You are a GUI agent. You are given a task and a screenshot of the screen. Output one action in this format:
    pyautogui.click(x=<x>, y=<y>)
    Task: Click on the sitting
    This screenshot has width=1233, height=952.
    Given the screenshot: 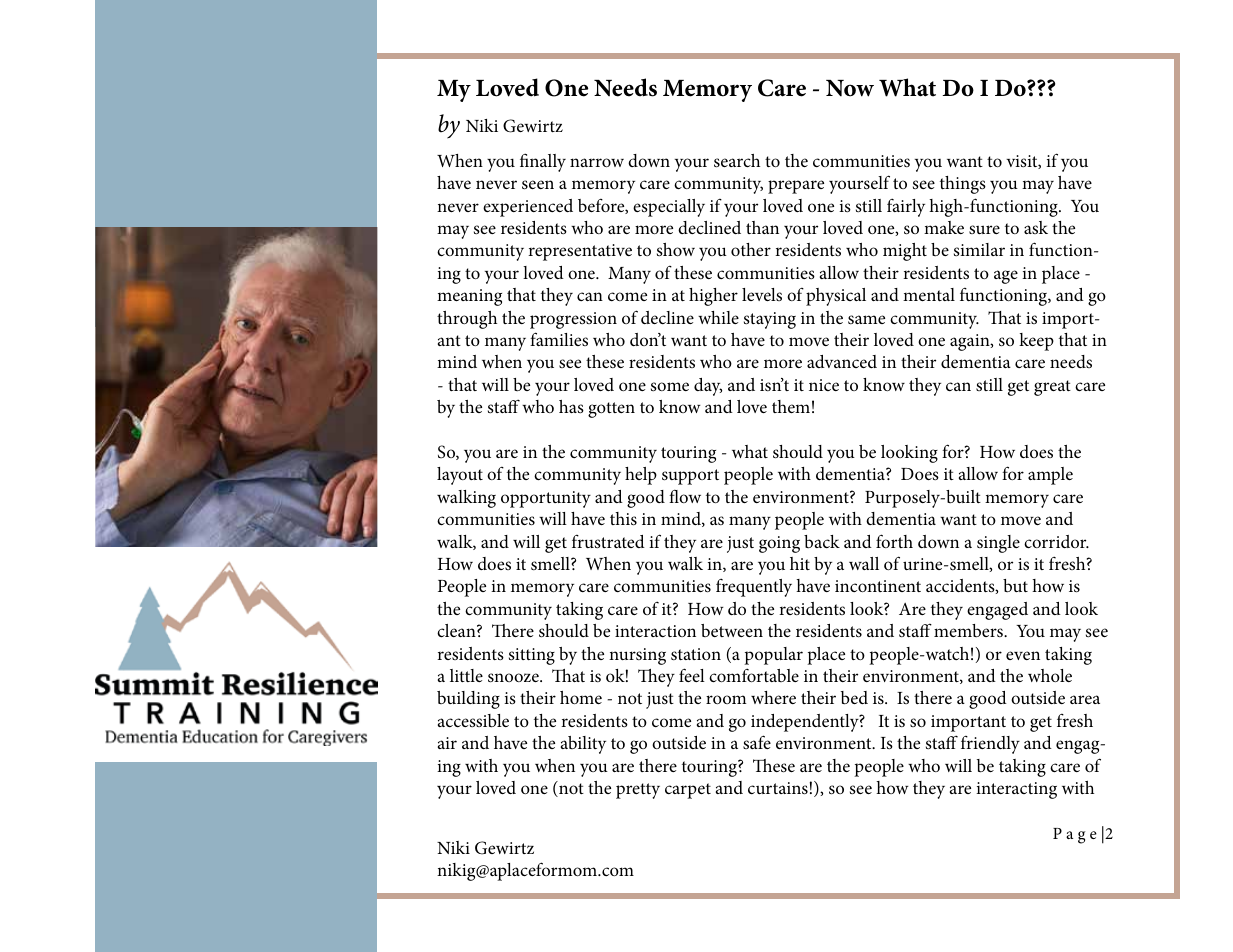 What is the action you would take?
    pyautogui.click(x=532, y=656)
